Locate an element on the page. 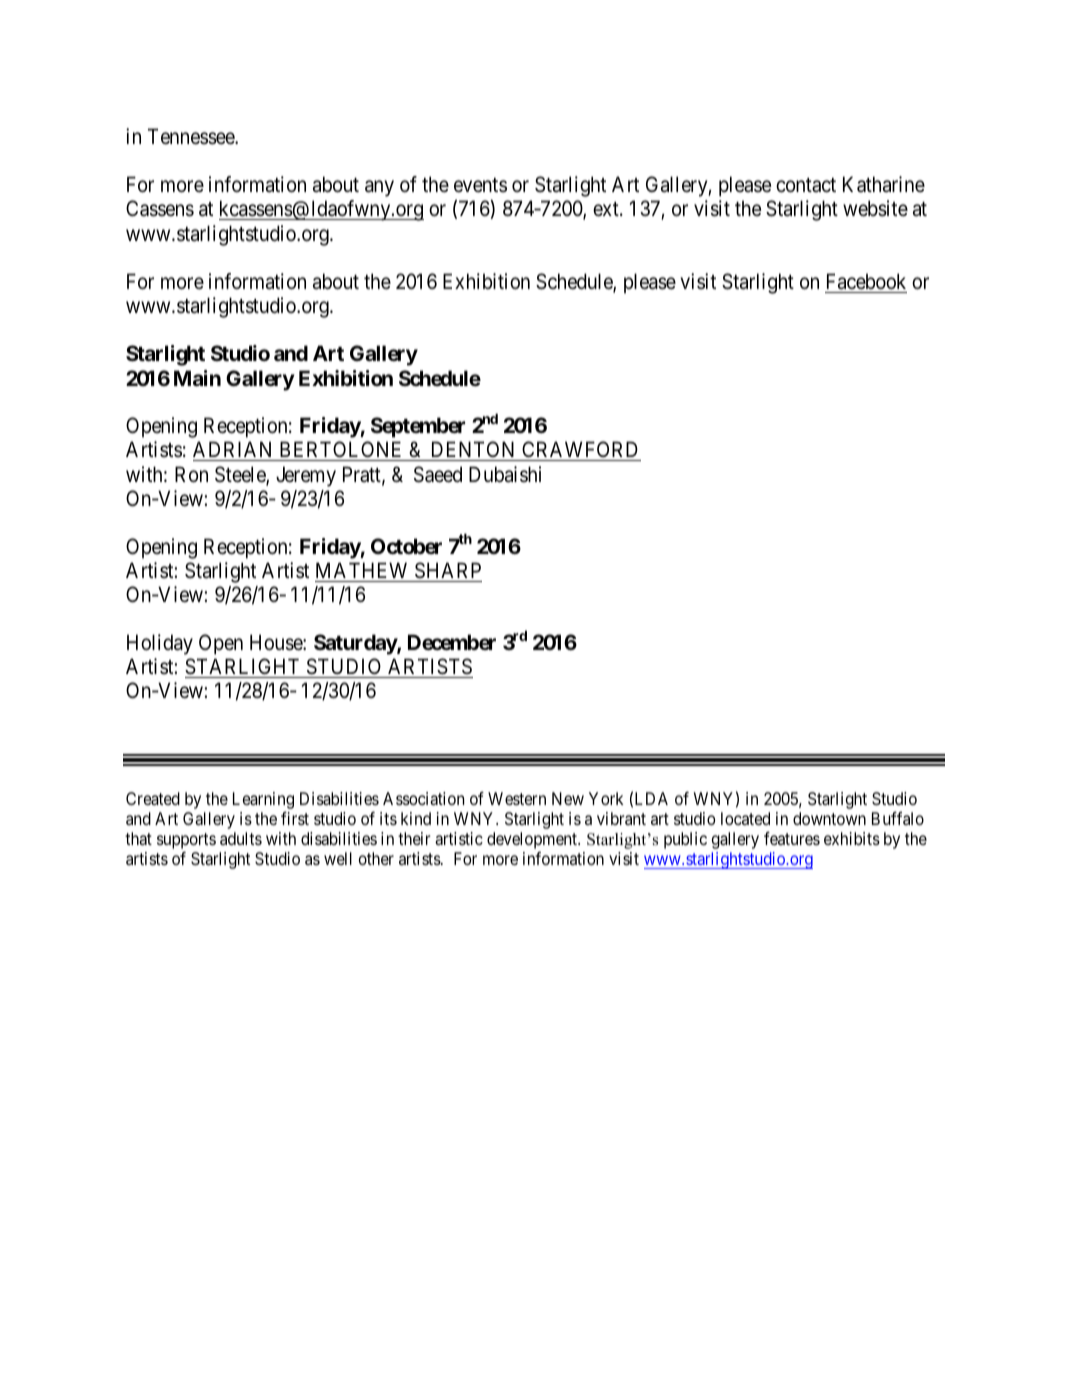  downtown is located at coordinates (829, 818).
